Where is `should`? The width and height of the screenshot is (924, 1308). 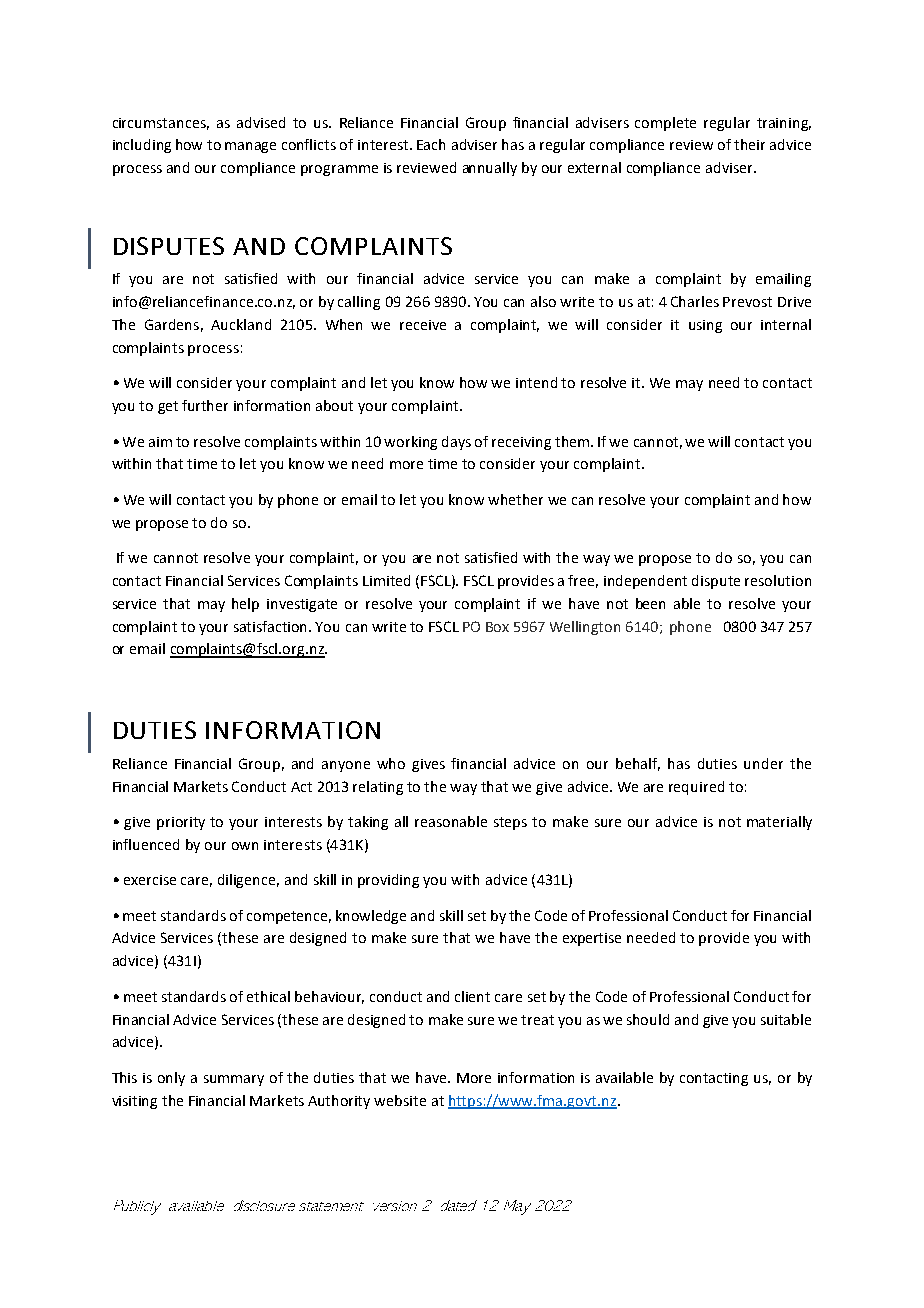
should is located at coordinates (648, 1019).
